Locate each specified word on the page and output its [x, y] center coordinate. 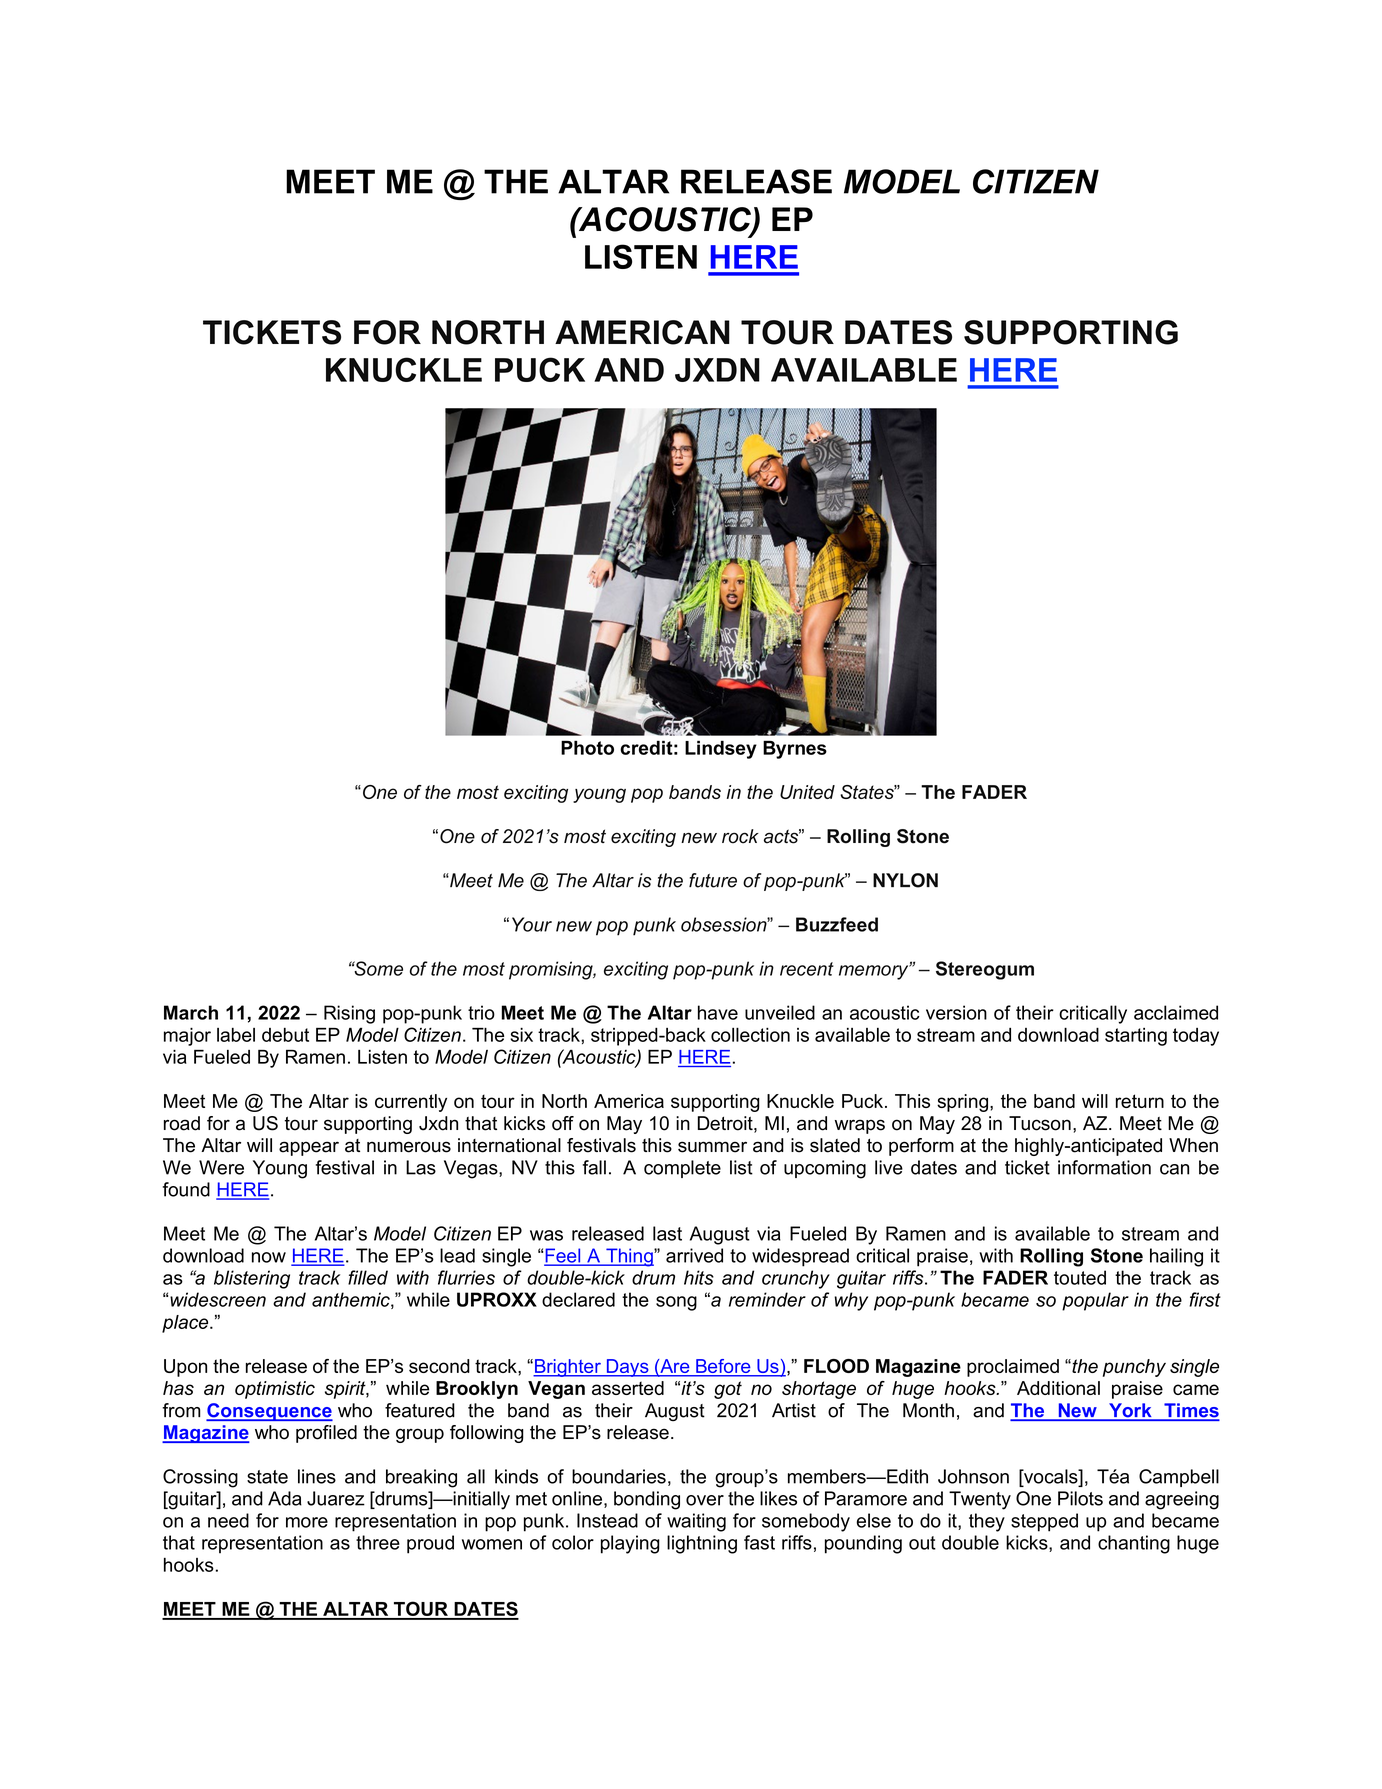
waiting [696, 1522]
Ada [285, 1498]
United [807, 792]
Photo [587, 747]
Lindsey [721, 749]
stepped [1044, 1522]
